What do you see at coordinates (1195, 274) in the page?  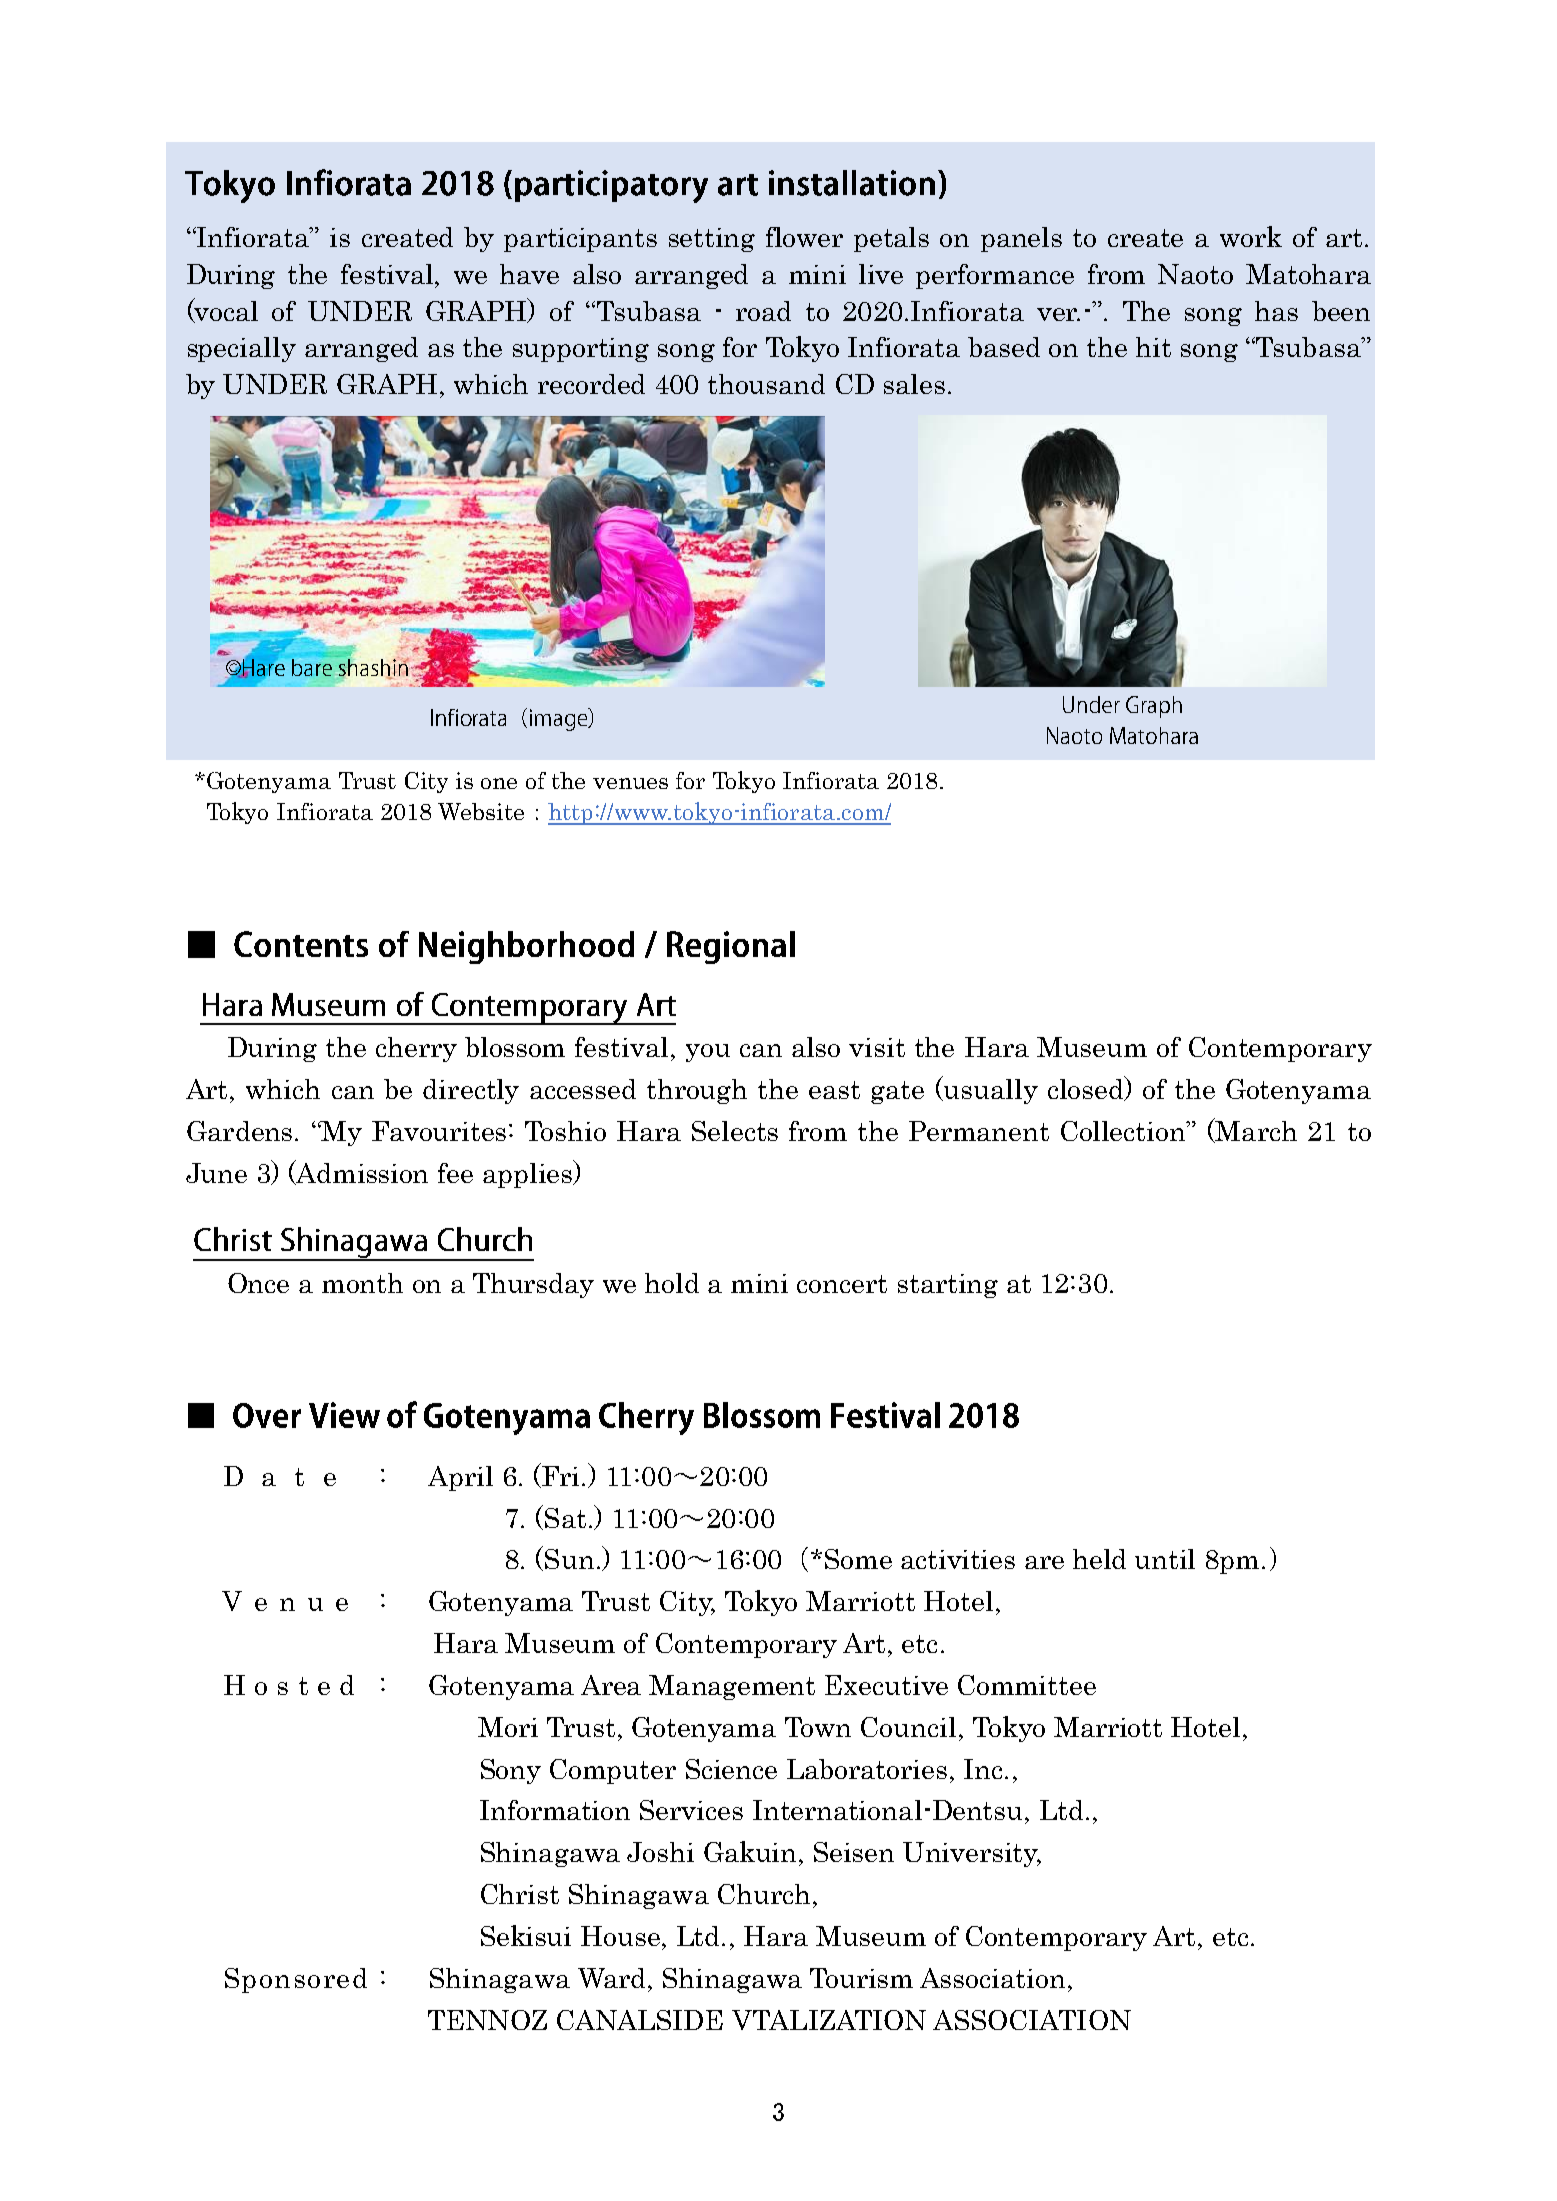 I see `Naoto` at bounding box center [1195, 274].
